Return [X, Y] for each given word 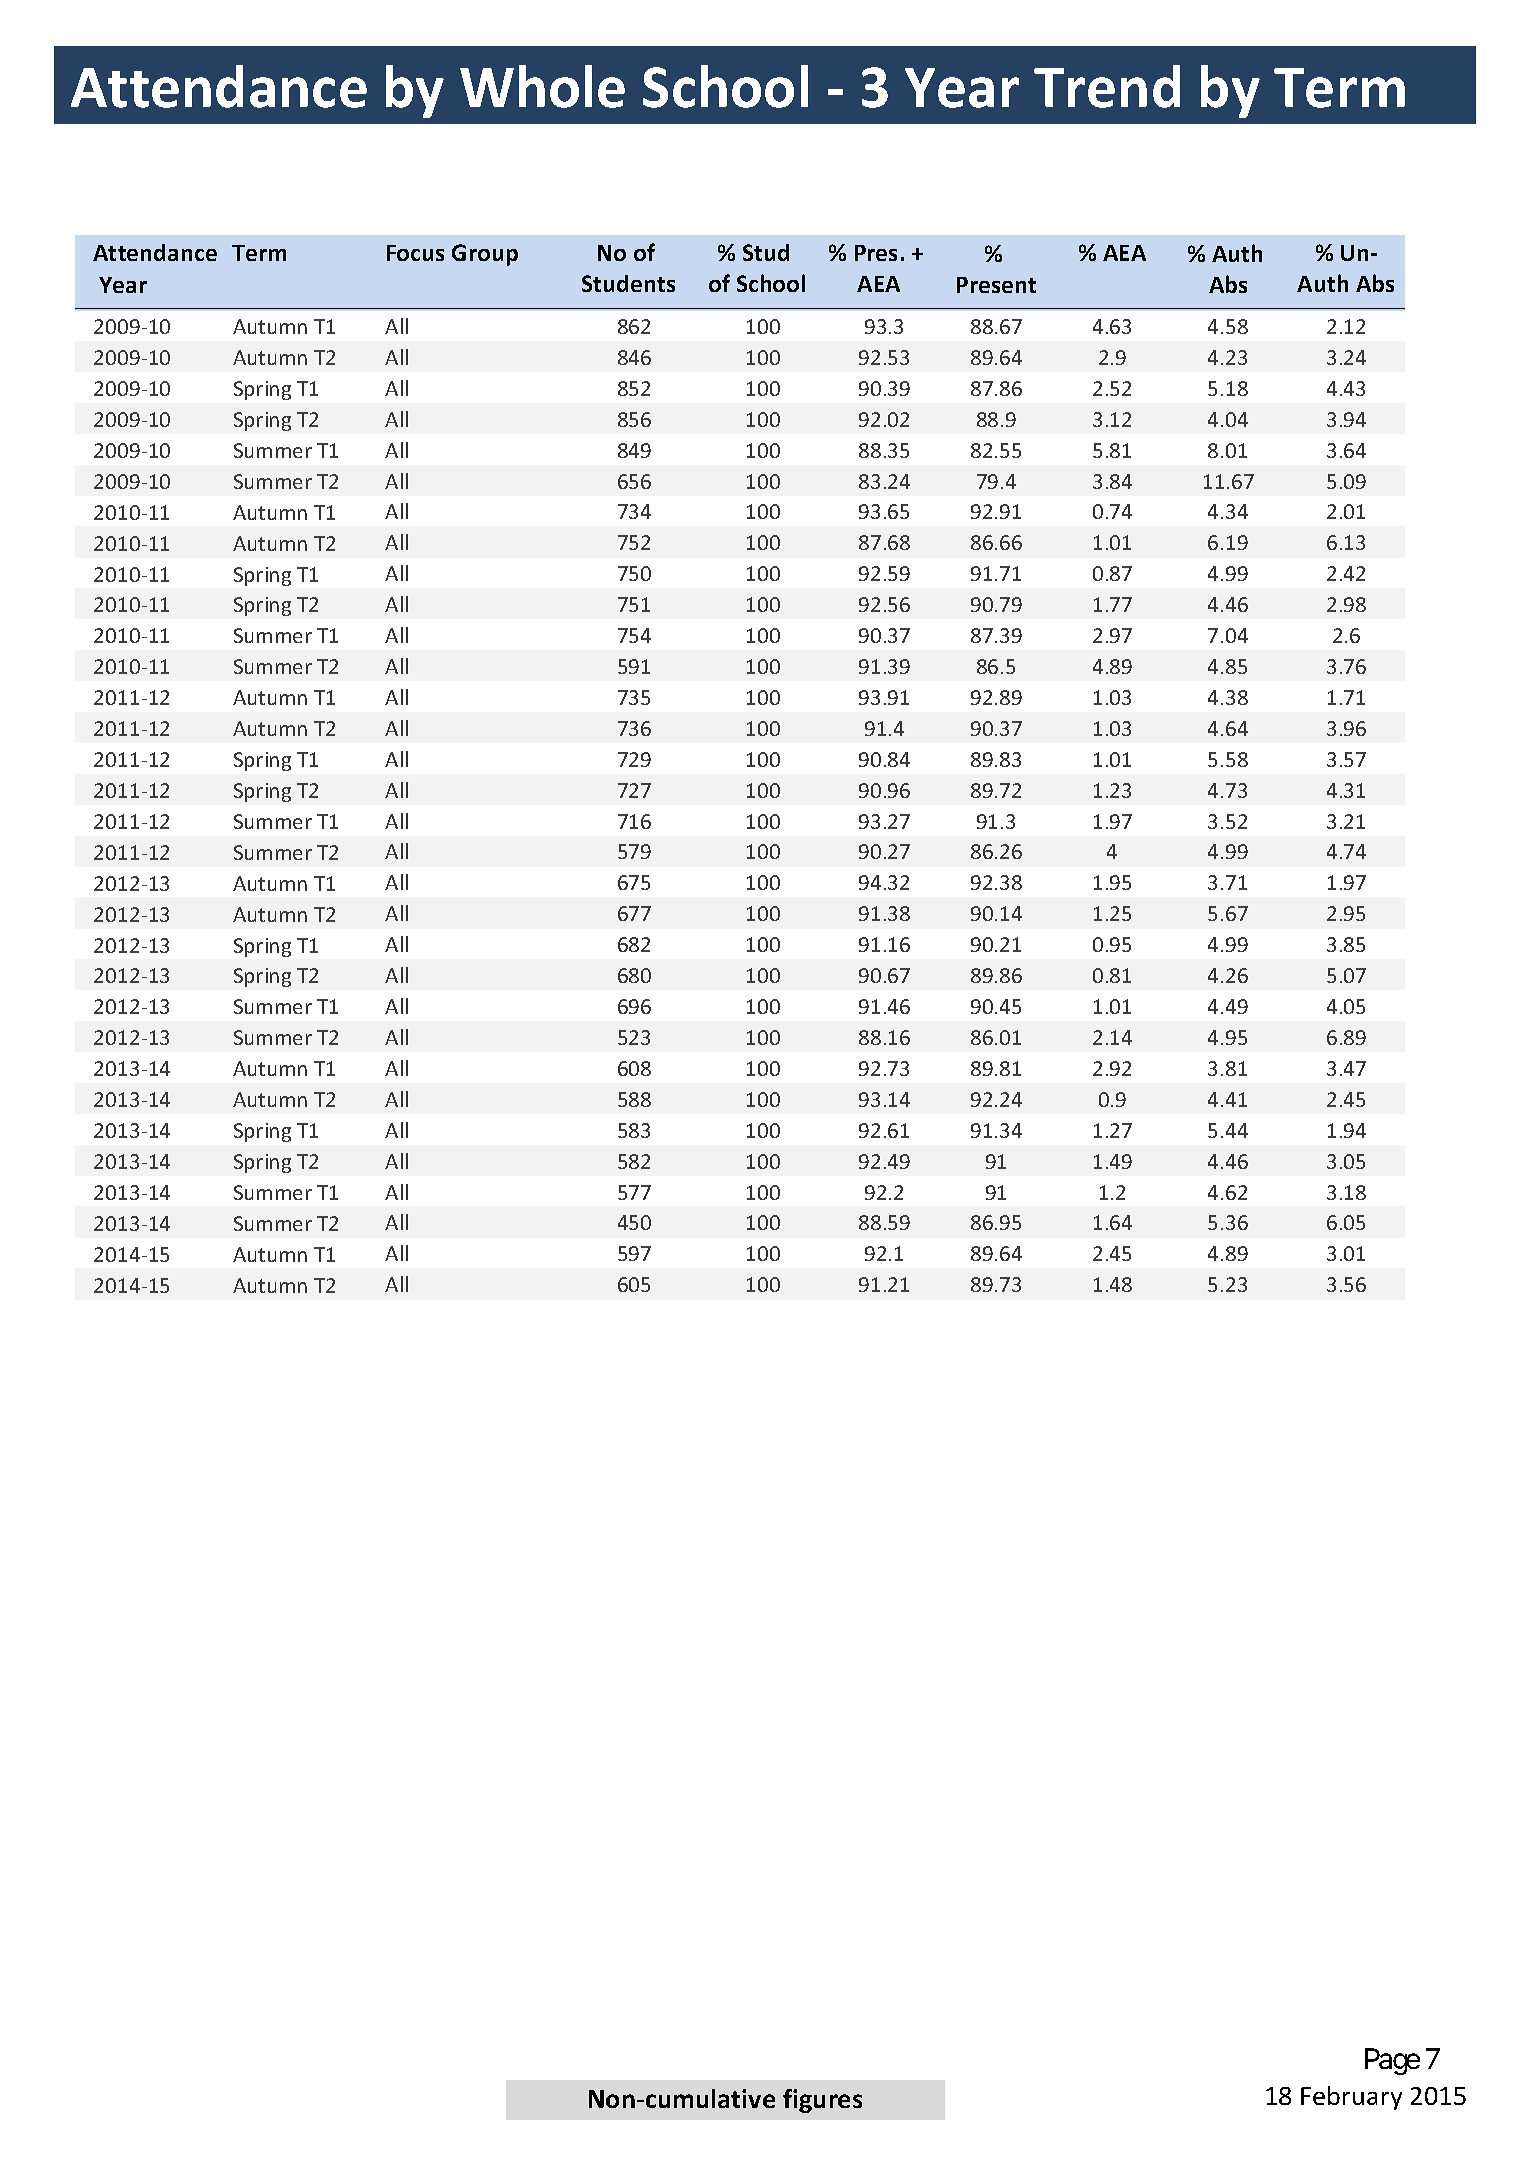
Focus [415, 253]
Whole [542, 86]
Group [485, 255]
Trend [1107, 86]
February [1351, 2098]
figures [822, 2101]
